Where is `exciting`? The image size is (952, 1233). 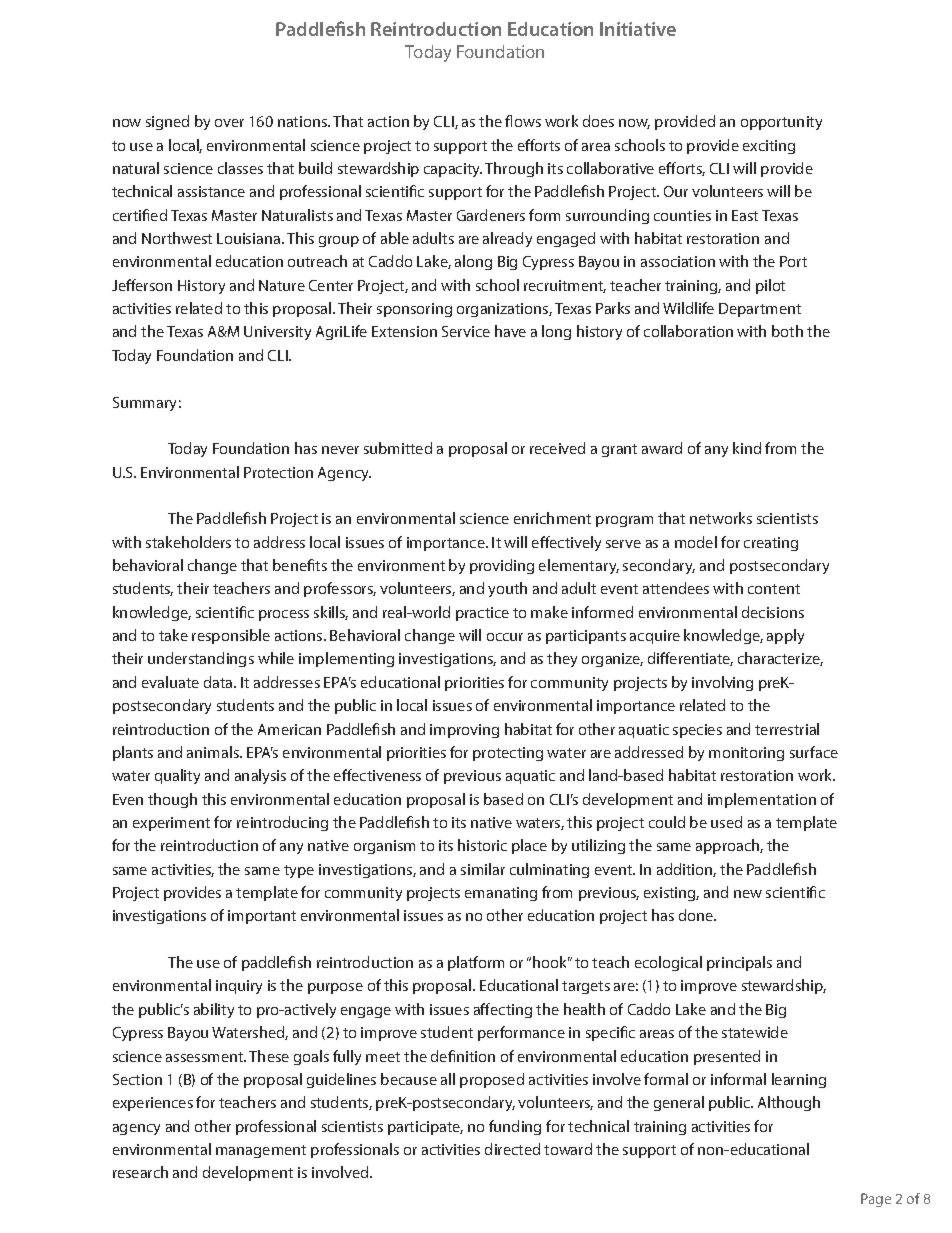 exciting is located at coordinates (769, 147).
